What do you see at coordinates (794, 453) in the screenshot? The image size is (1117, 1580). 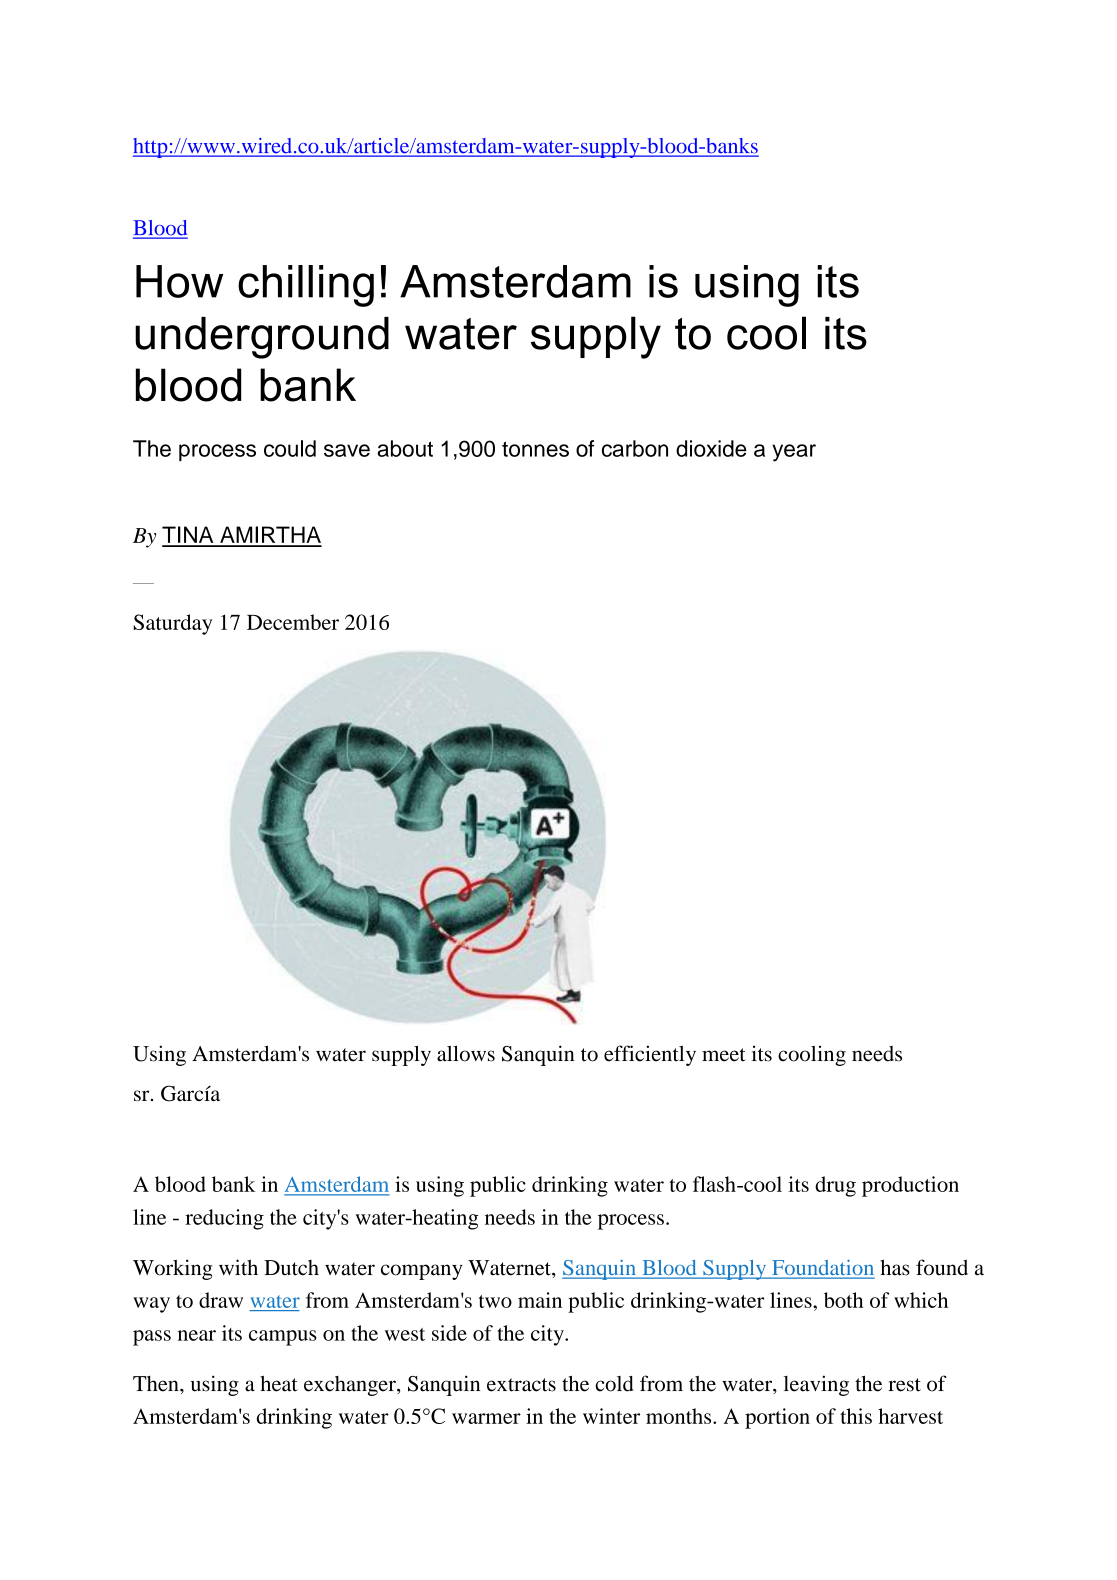 I see `year` at bounding box center [794, 453].
